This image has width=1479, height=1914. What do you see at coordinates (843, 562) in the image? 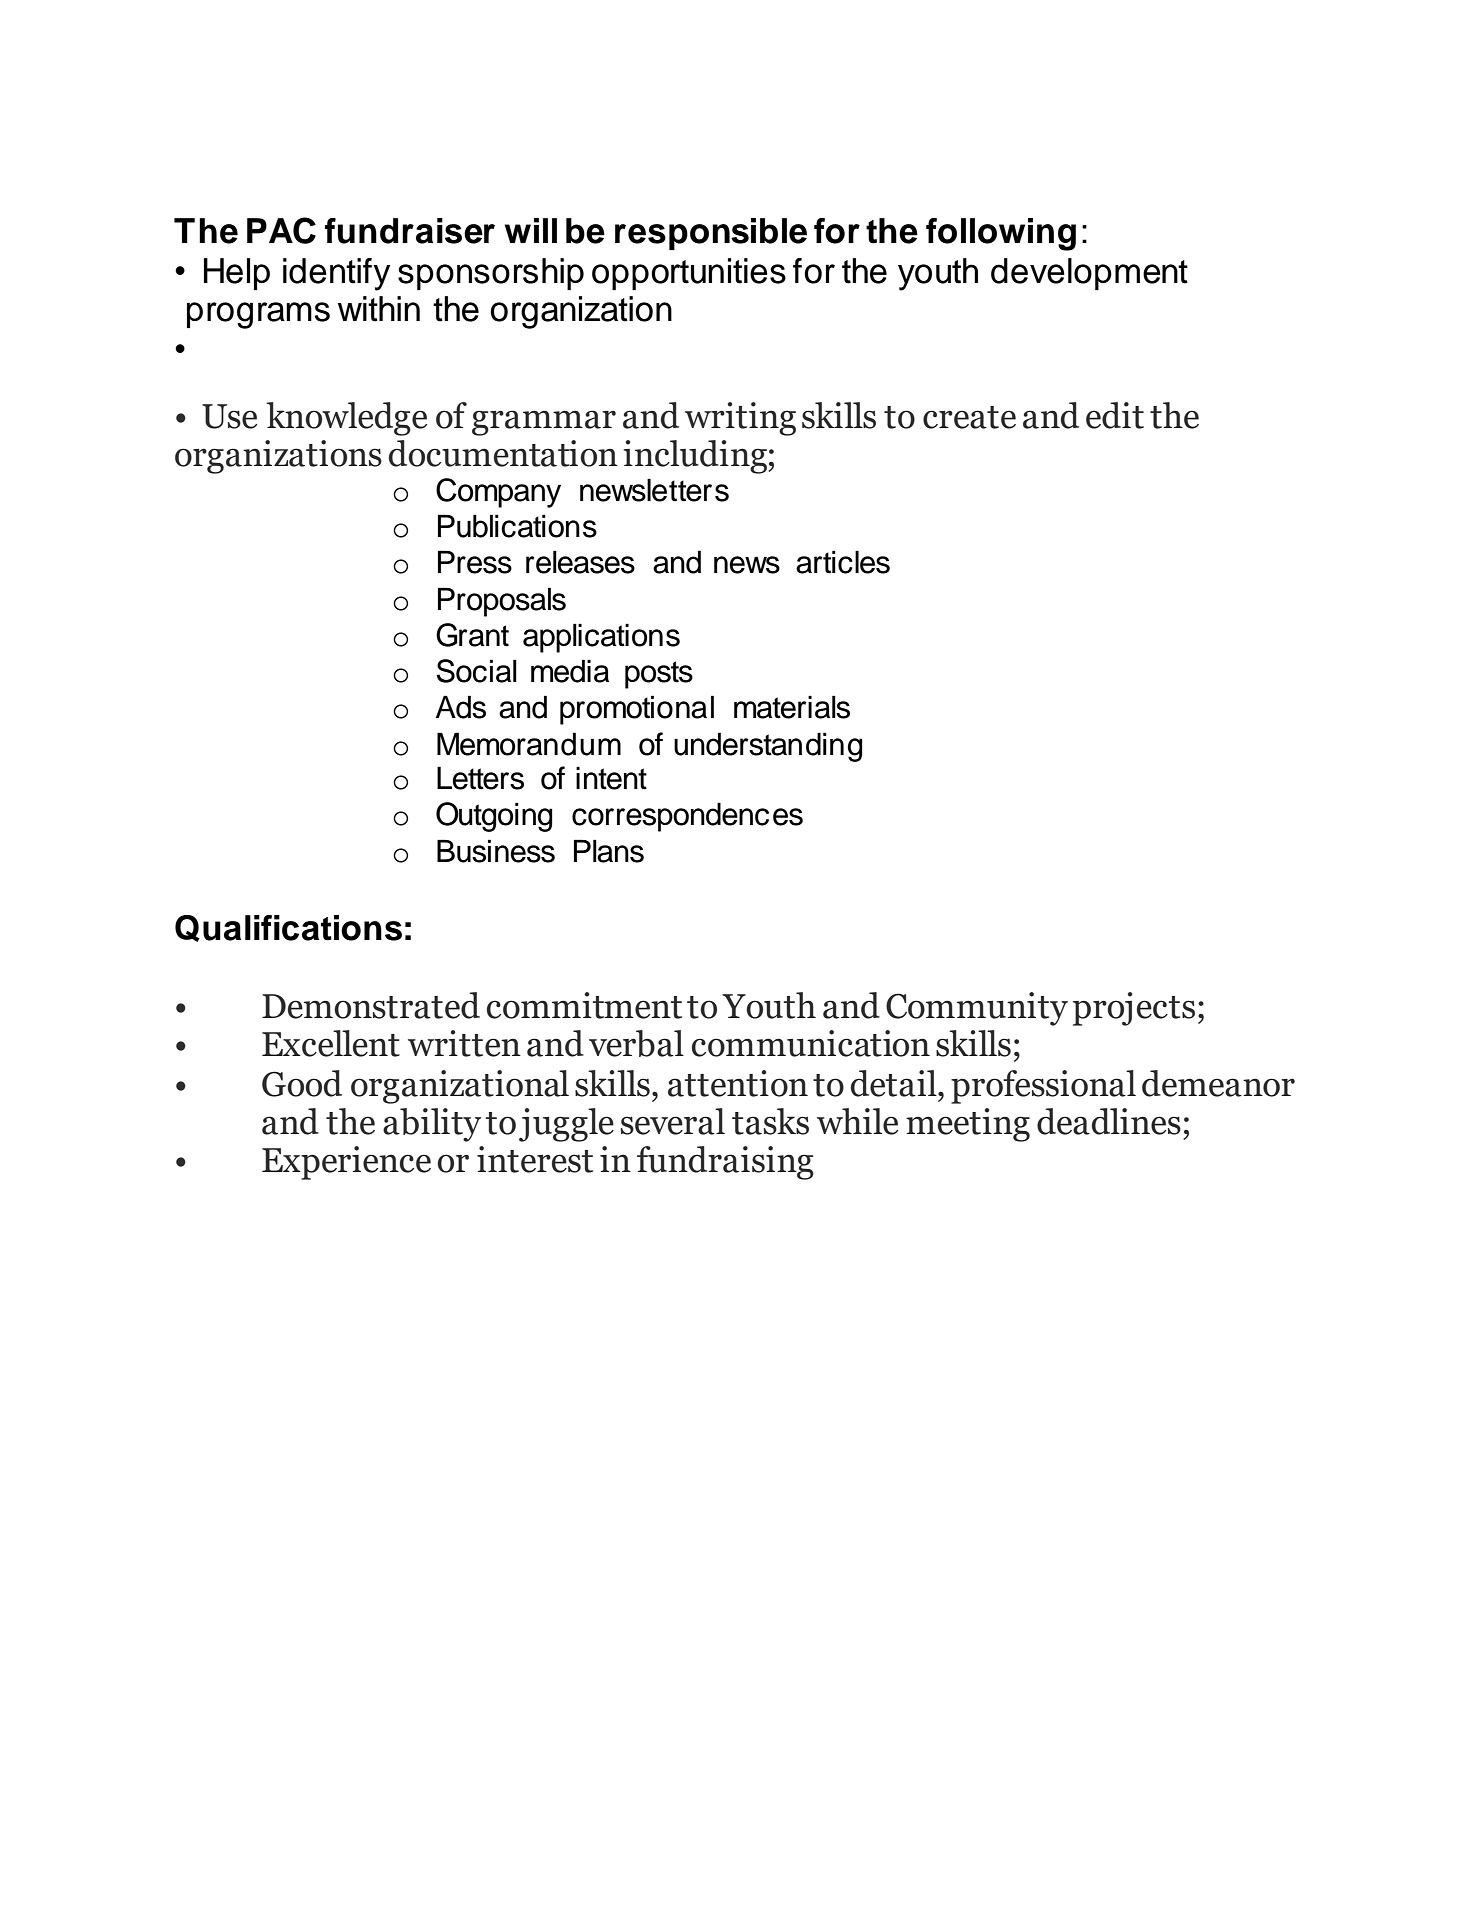
I see `articles` at bounding box center [843, 562].
